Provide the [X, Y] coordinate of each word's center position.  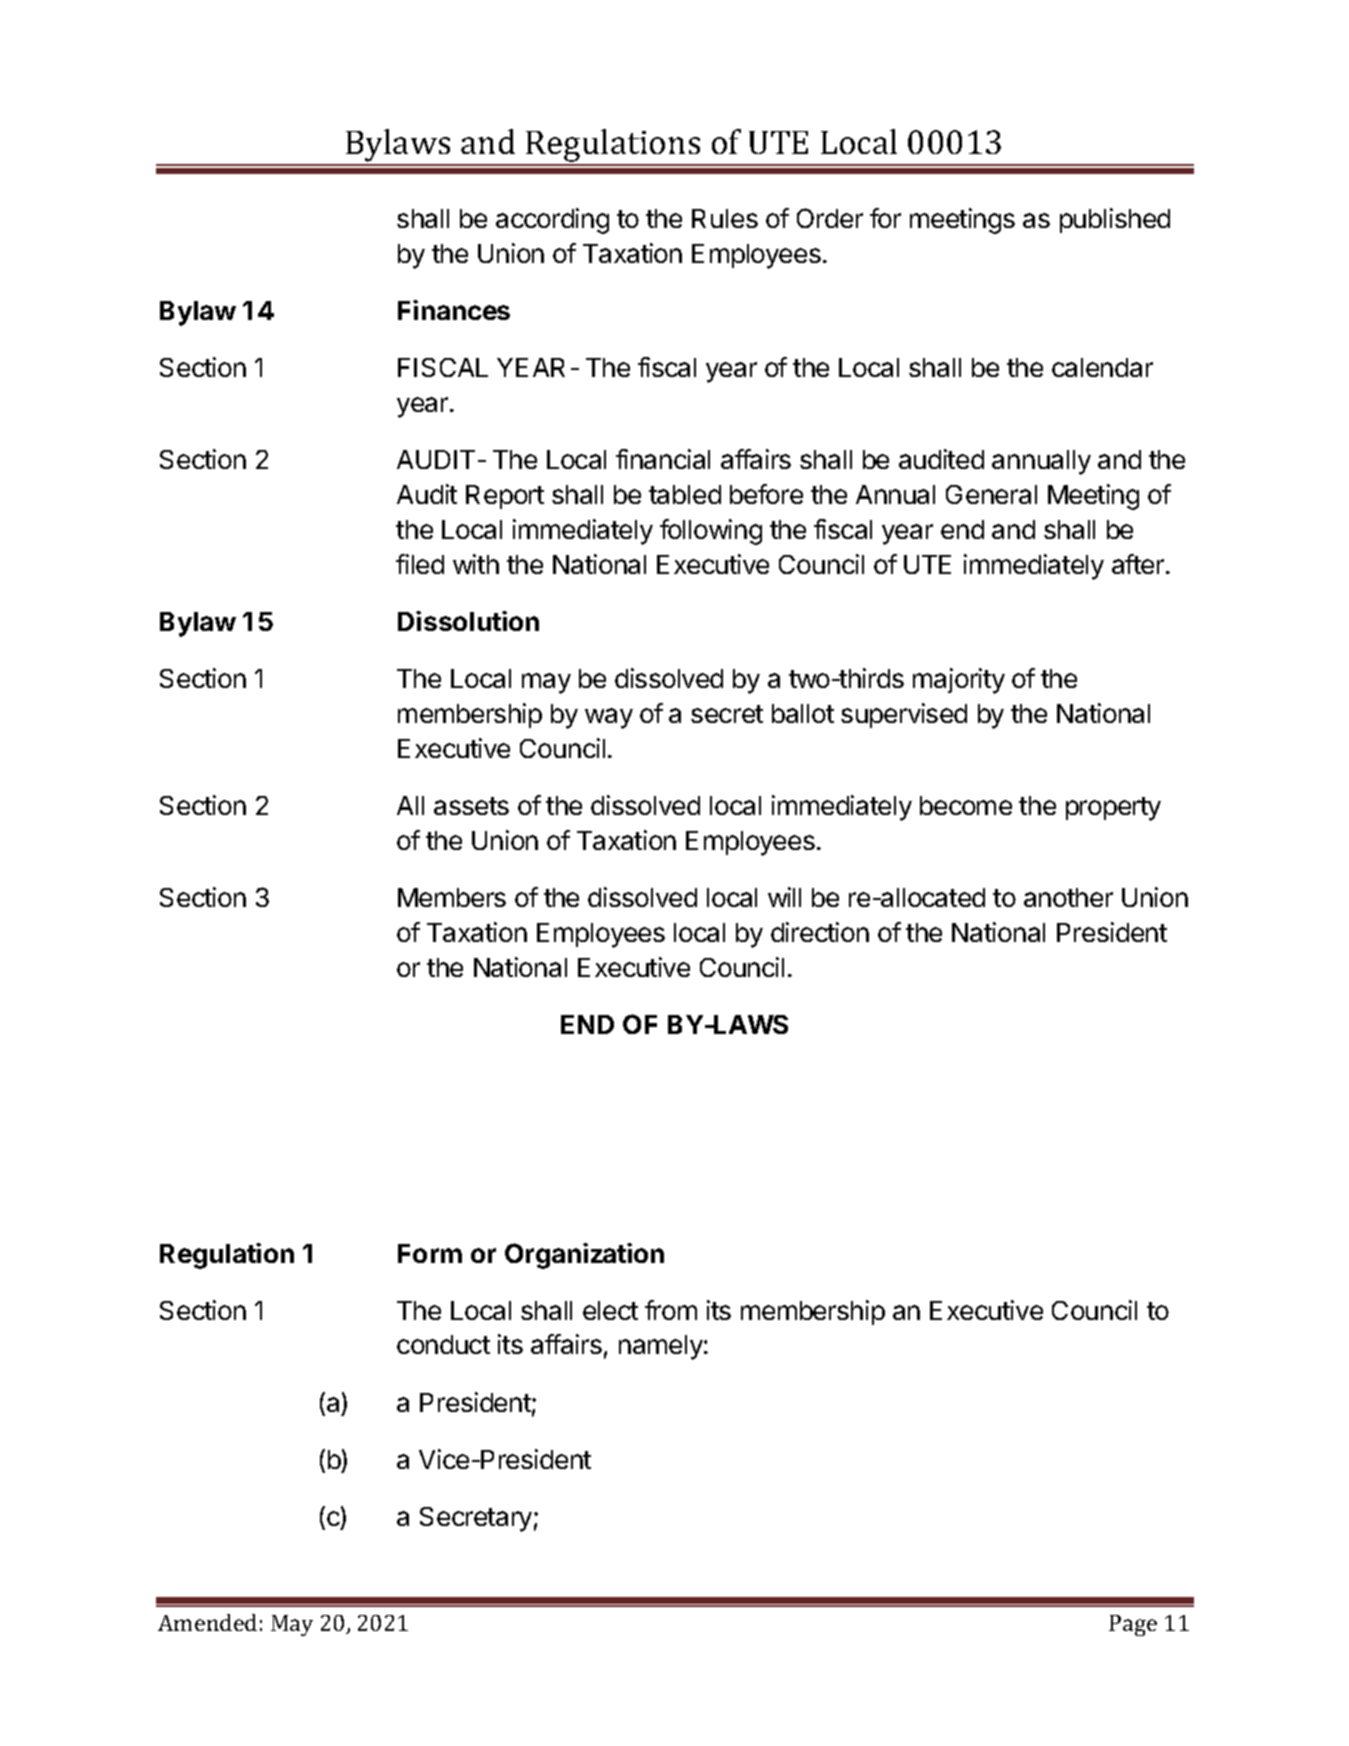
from [671, 1310]
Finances [454, 310]
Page [1133, 1625]
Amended [207, 1622]
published [1115, 220]
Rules [725, 218]
